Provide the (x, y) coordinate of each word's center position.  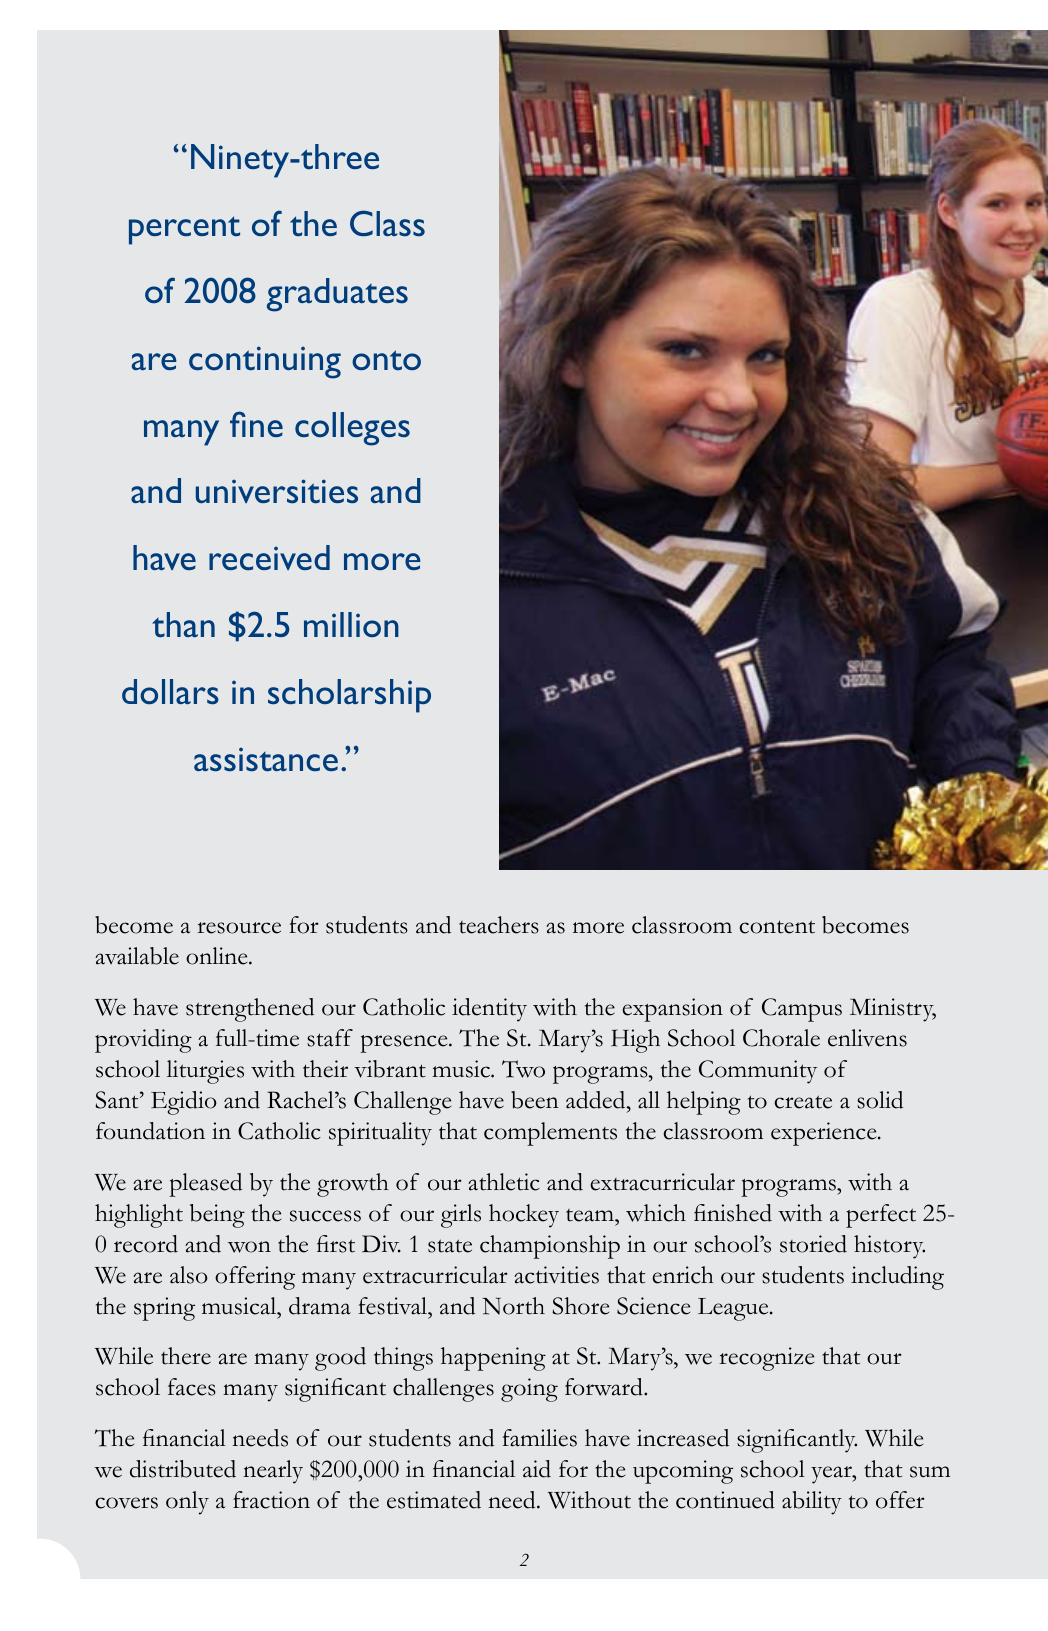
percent (184, 230)
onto (386, 360)
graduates (337, 295)
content (777, 927)
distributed (183, 1469)
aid (537, 1469)
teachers (499, 925)
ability (812, 1503)
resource (239, 928)
